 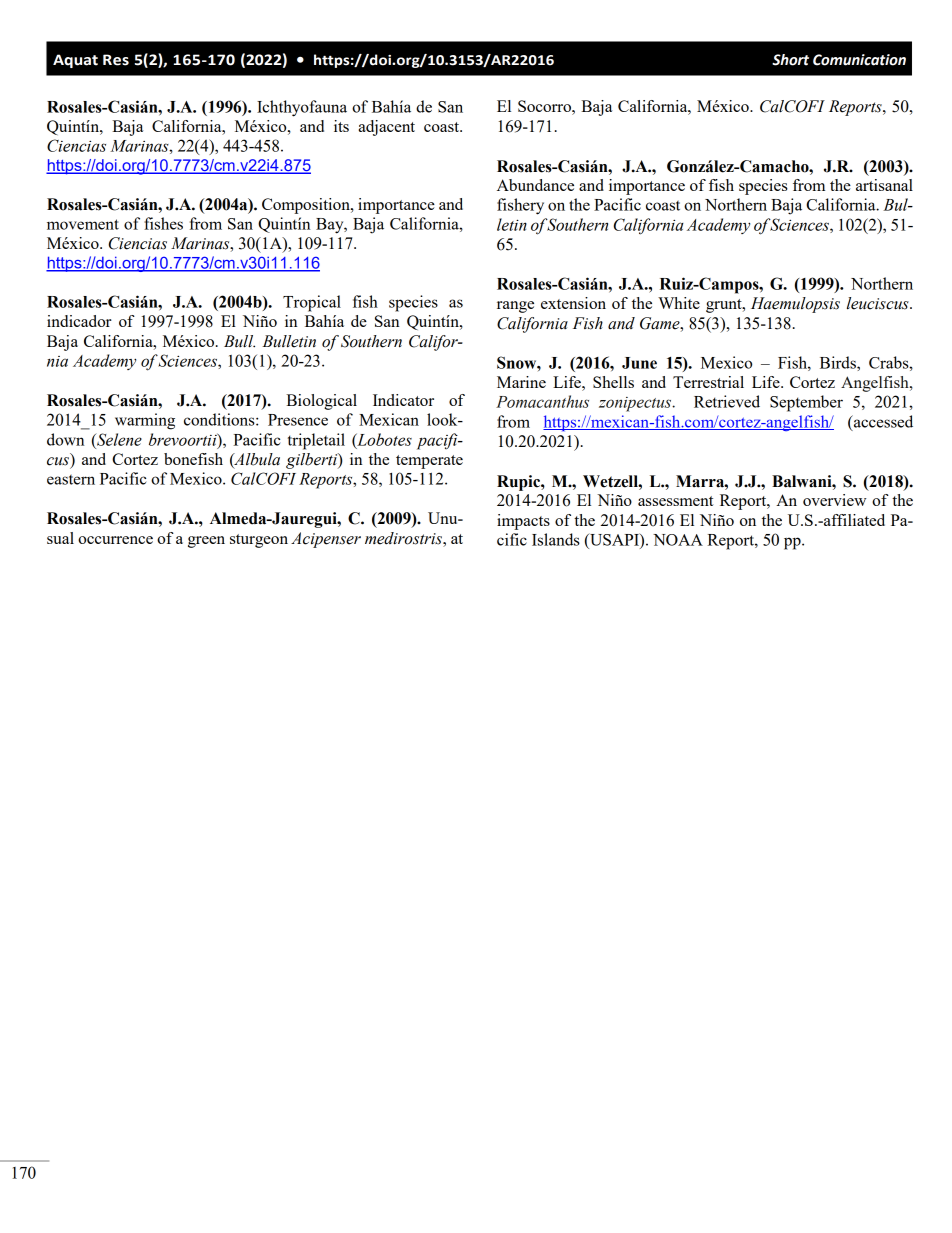 I want to click on White, so click(x=679, y=303).
